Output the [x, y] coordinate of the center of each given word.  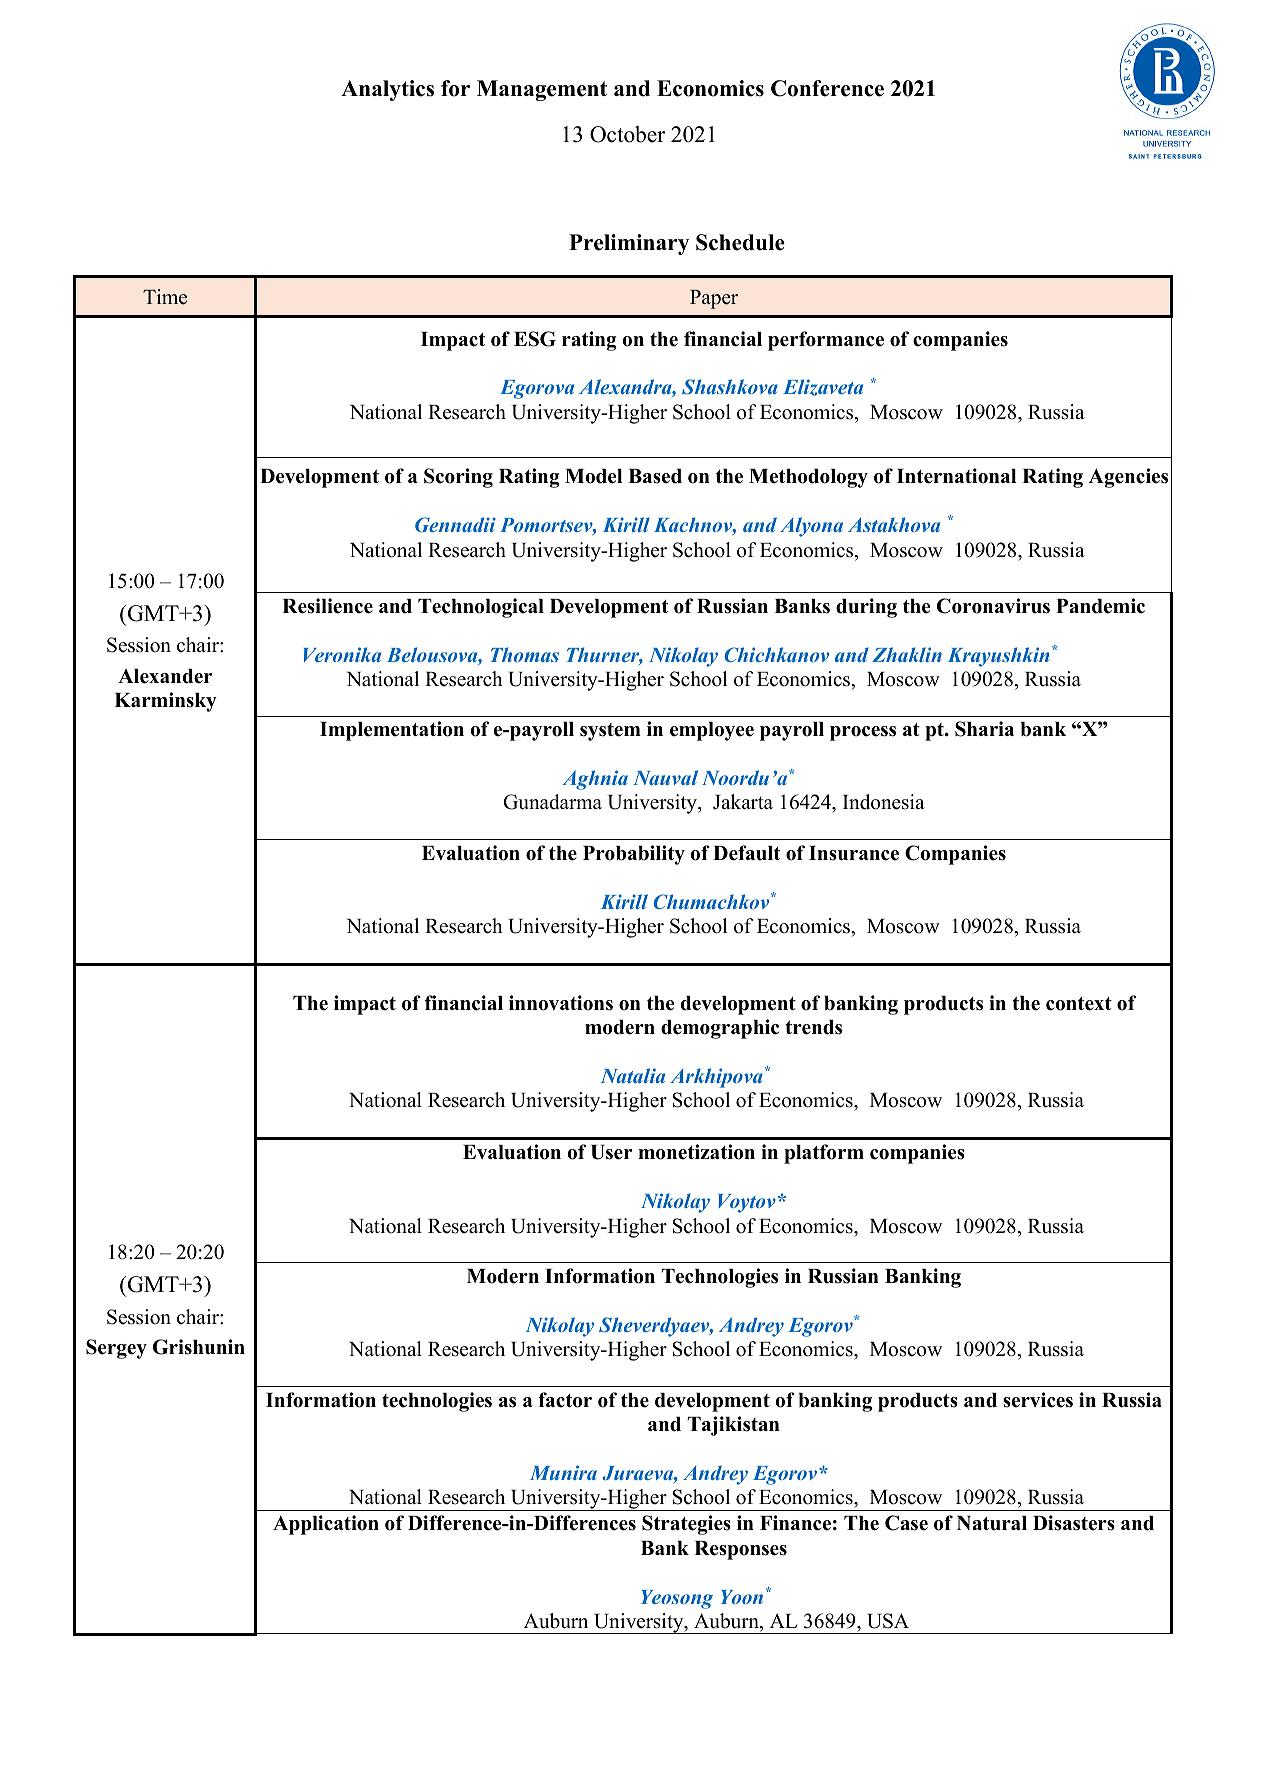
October [627, 134]
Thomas [525, 654]
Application [326, 1525]
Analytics [387, 90]
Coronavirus [993, 606]
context [1079, 1004]
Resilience [327, 606]
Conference [827, 88]
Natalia [633, 1075]
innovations [561, 1003]
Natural [992, 1523]
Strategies [686, 1525]
